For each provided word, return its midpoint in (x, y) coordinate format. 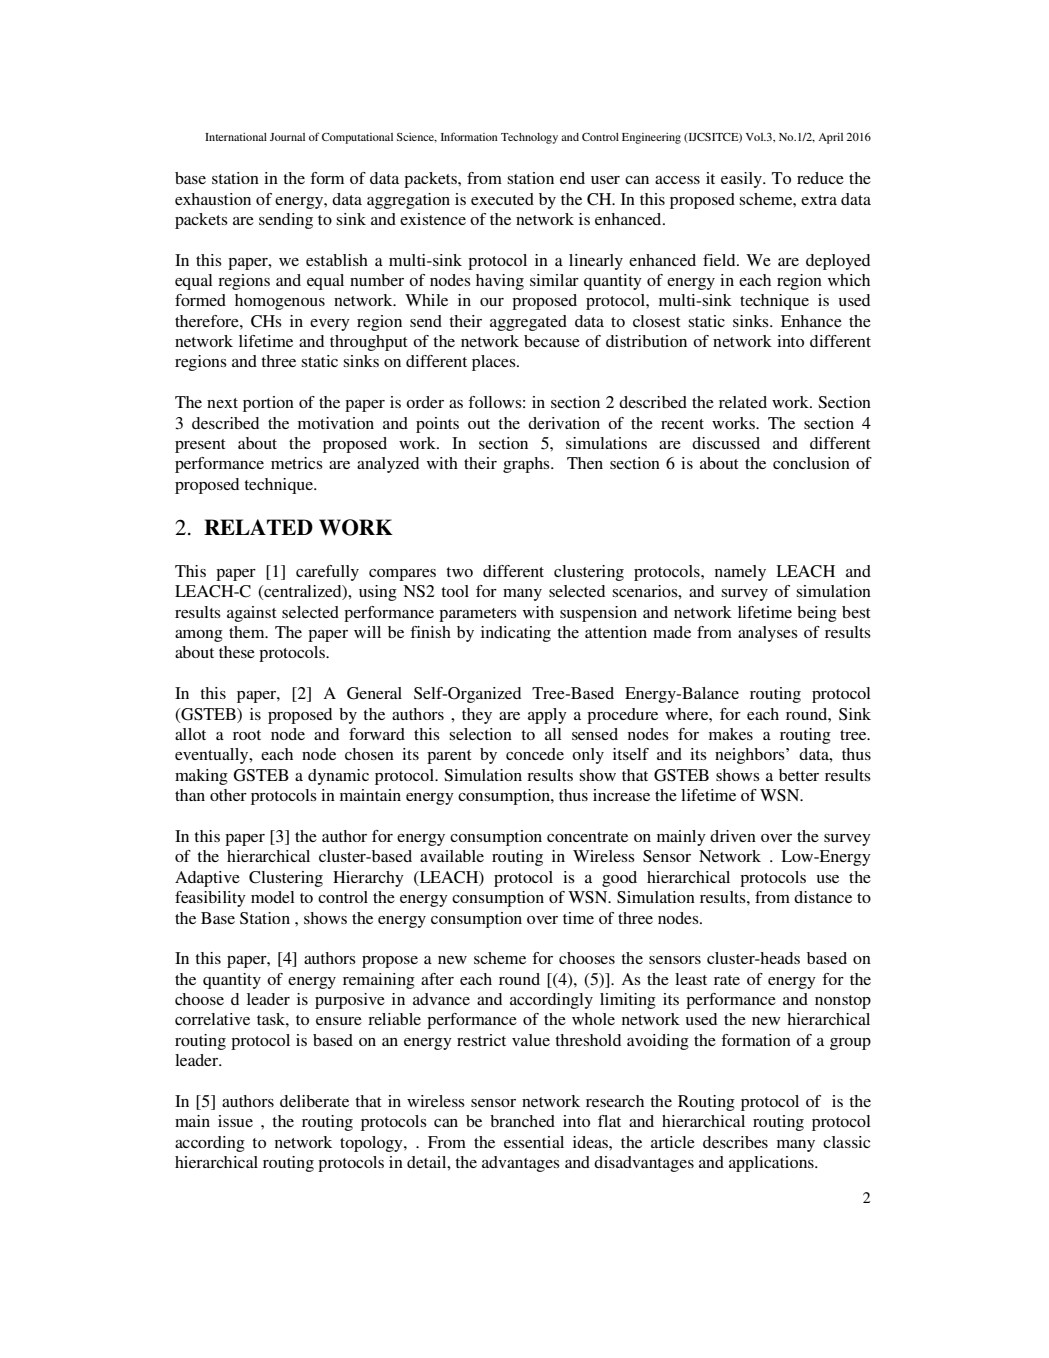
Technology (529, 138)
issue (235, 1121)
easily (742, 180)
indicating (516, 634)
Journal (287, 137)
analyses (768, 634)
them (248, 632)
